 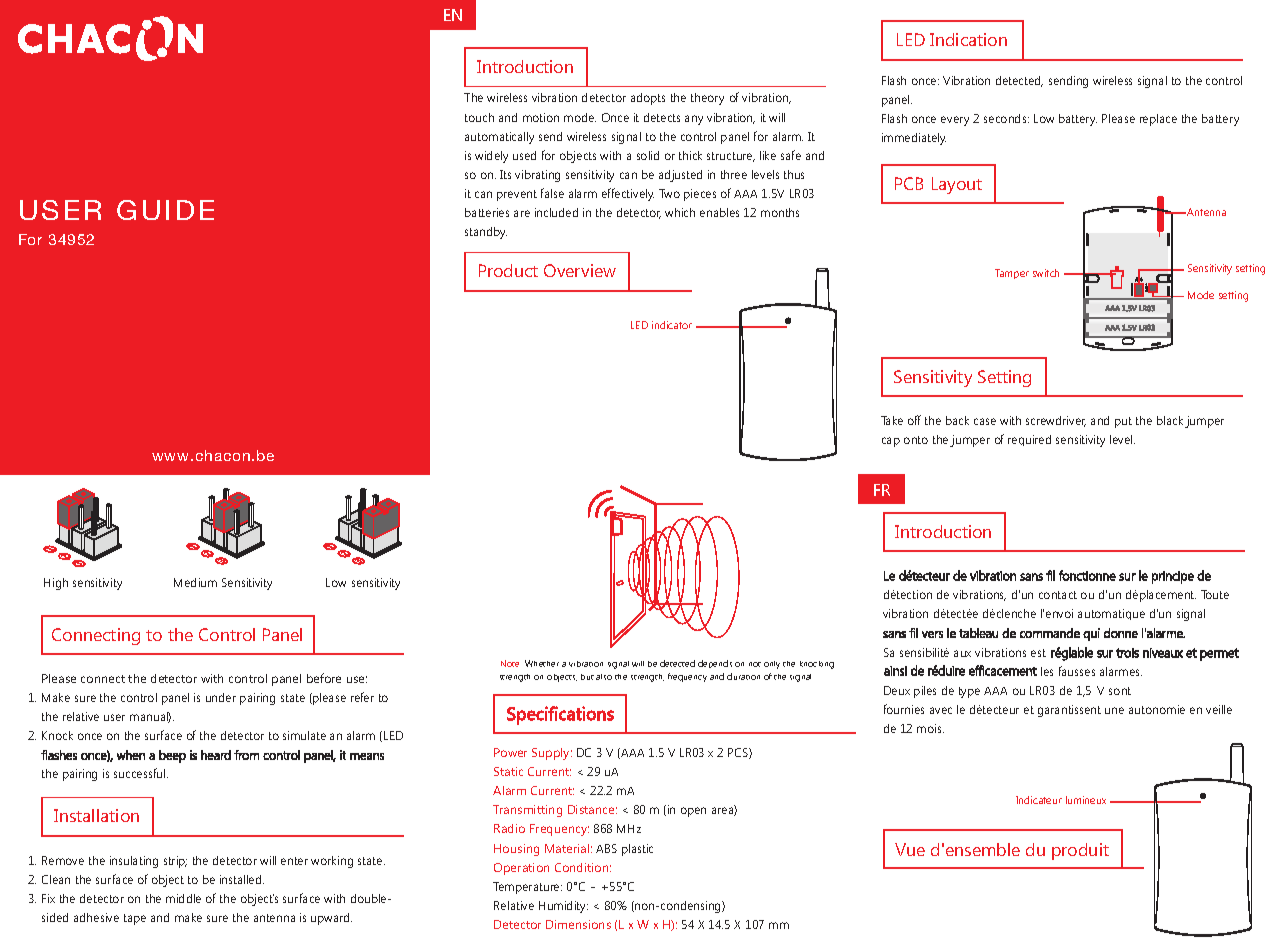 I want to click on contact, so click(x=1058, y=595).
